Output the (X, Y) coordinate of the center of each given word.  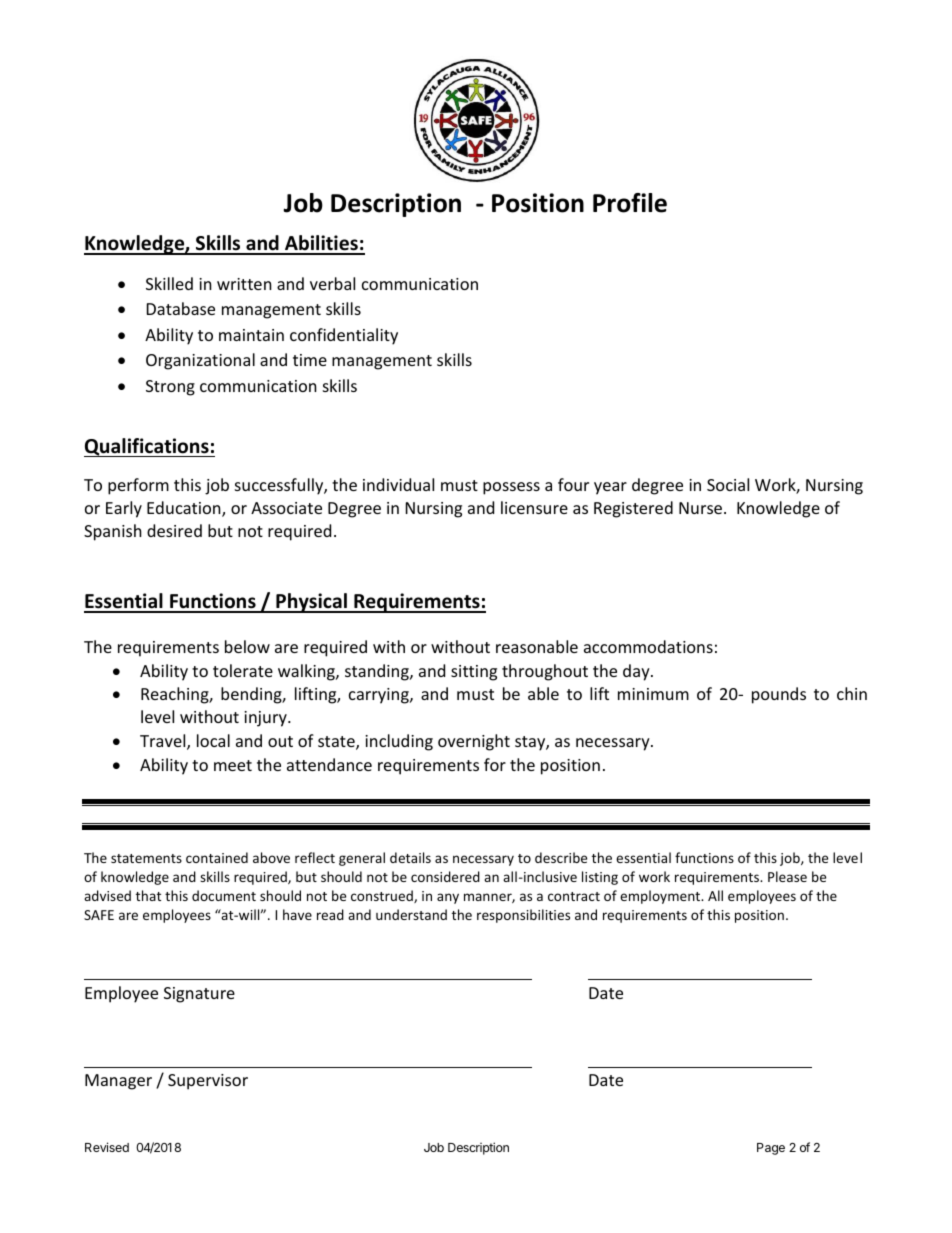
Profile (630, 203)
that (148, 895)
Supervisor (208, 1082)
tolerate (243, 670)
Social (728, 484)
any (448, 898)
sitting (474, 673)
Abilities (321, 244)
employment (661, 897)
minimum (653, 694)
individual (398, 484)
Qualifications (147, 447)
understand (411, 914)
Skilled (169, 283)
